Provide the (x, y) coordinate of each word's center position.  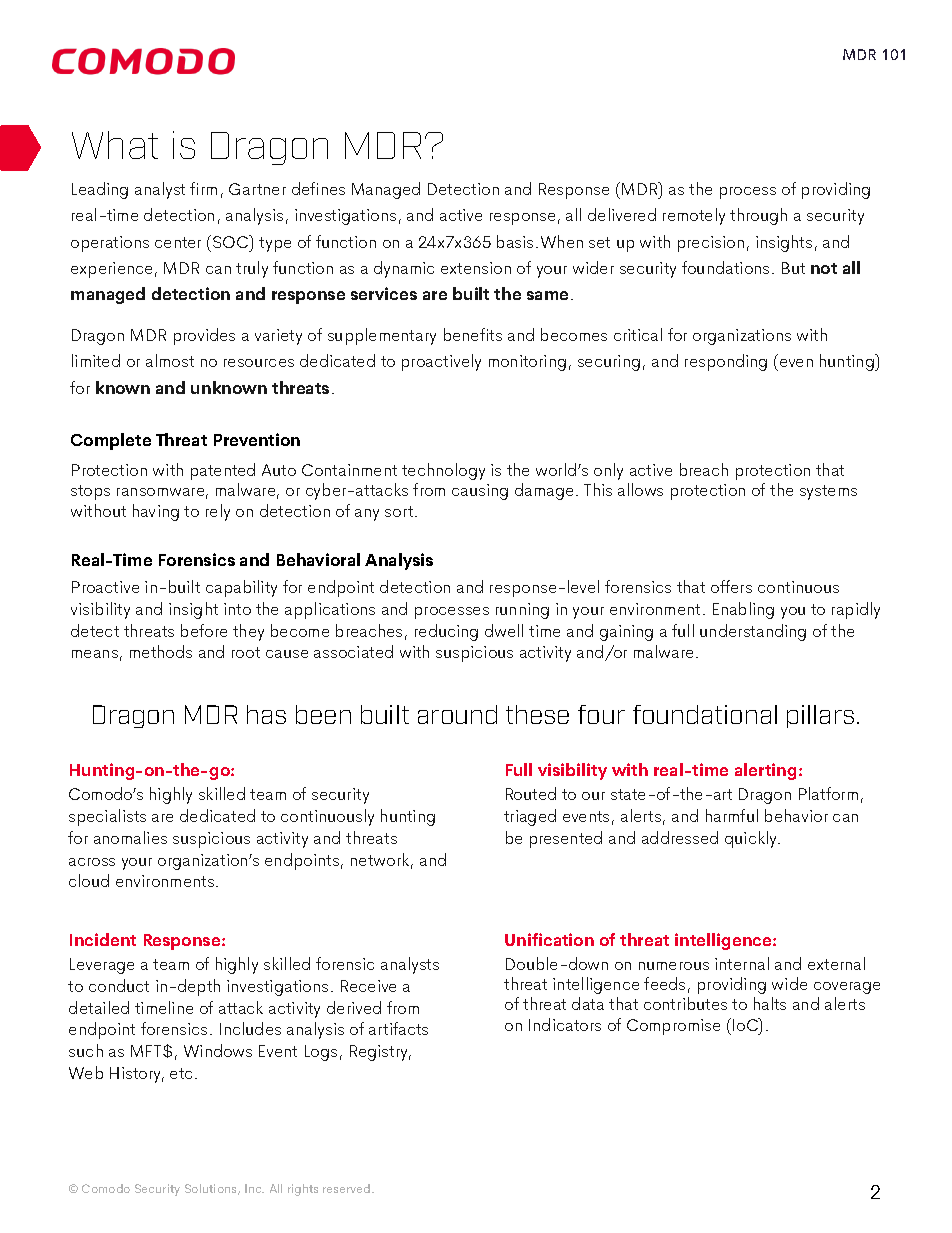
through (758, 216)
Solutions (212, 1189)
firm (203, 188)
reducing (446, 632)
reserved (348, 1188)
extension (476, 268)
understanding (753, 632)
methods (161, 651)
